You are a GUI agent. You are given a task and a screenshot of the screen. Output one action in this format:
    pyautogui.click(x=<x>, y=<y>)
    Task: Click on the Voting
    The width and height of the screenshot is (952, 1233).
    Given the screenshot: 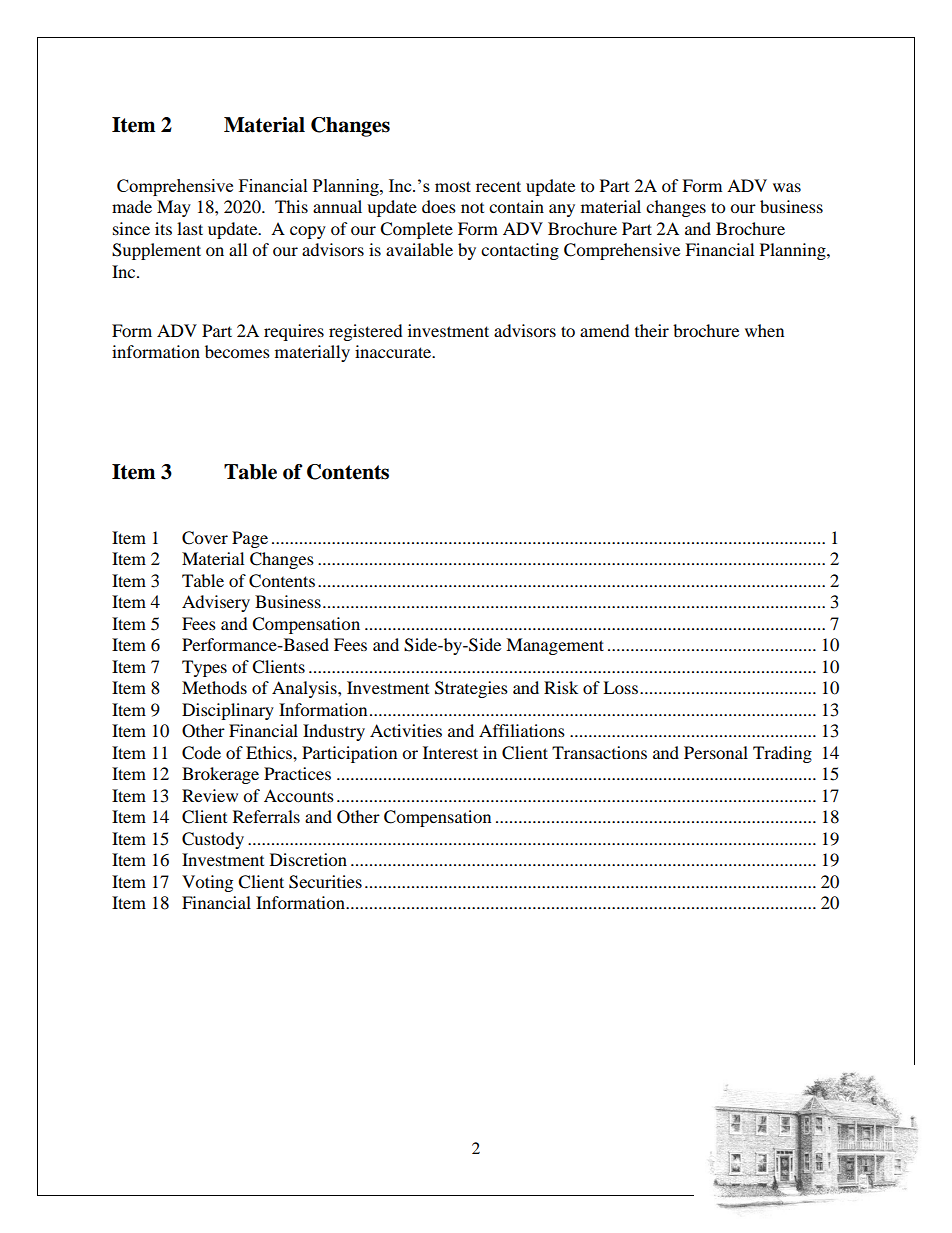 What is the action you would take?
    pyautogui.click(x=207, y=883)
